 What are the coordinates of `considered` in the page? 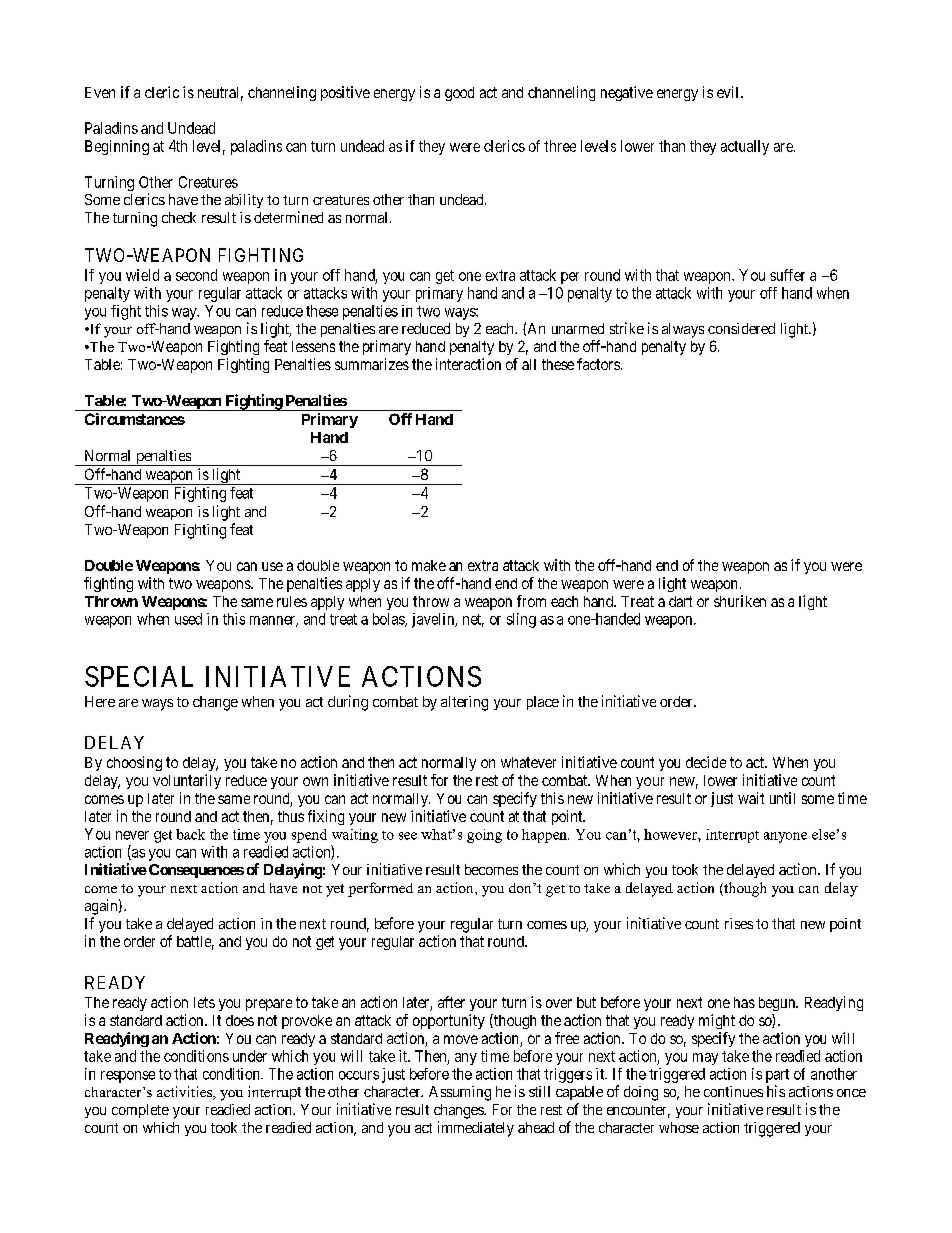 It's located at (741, 328).
